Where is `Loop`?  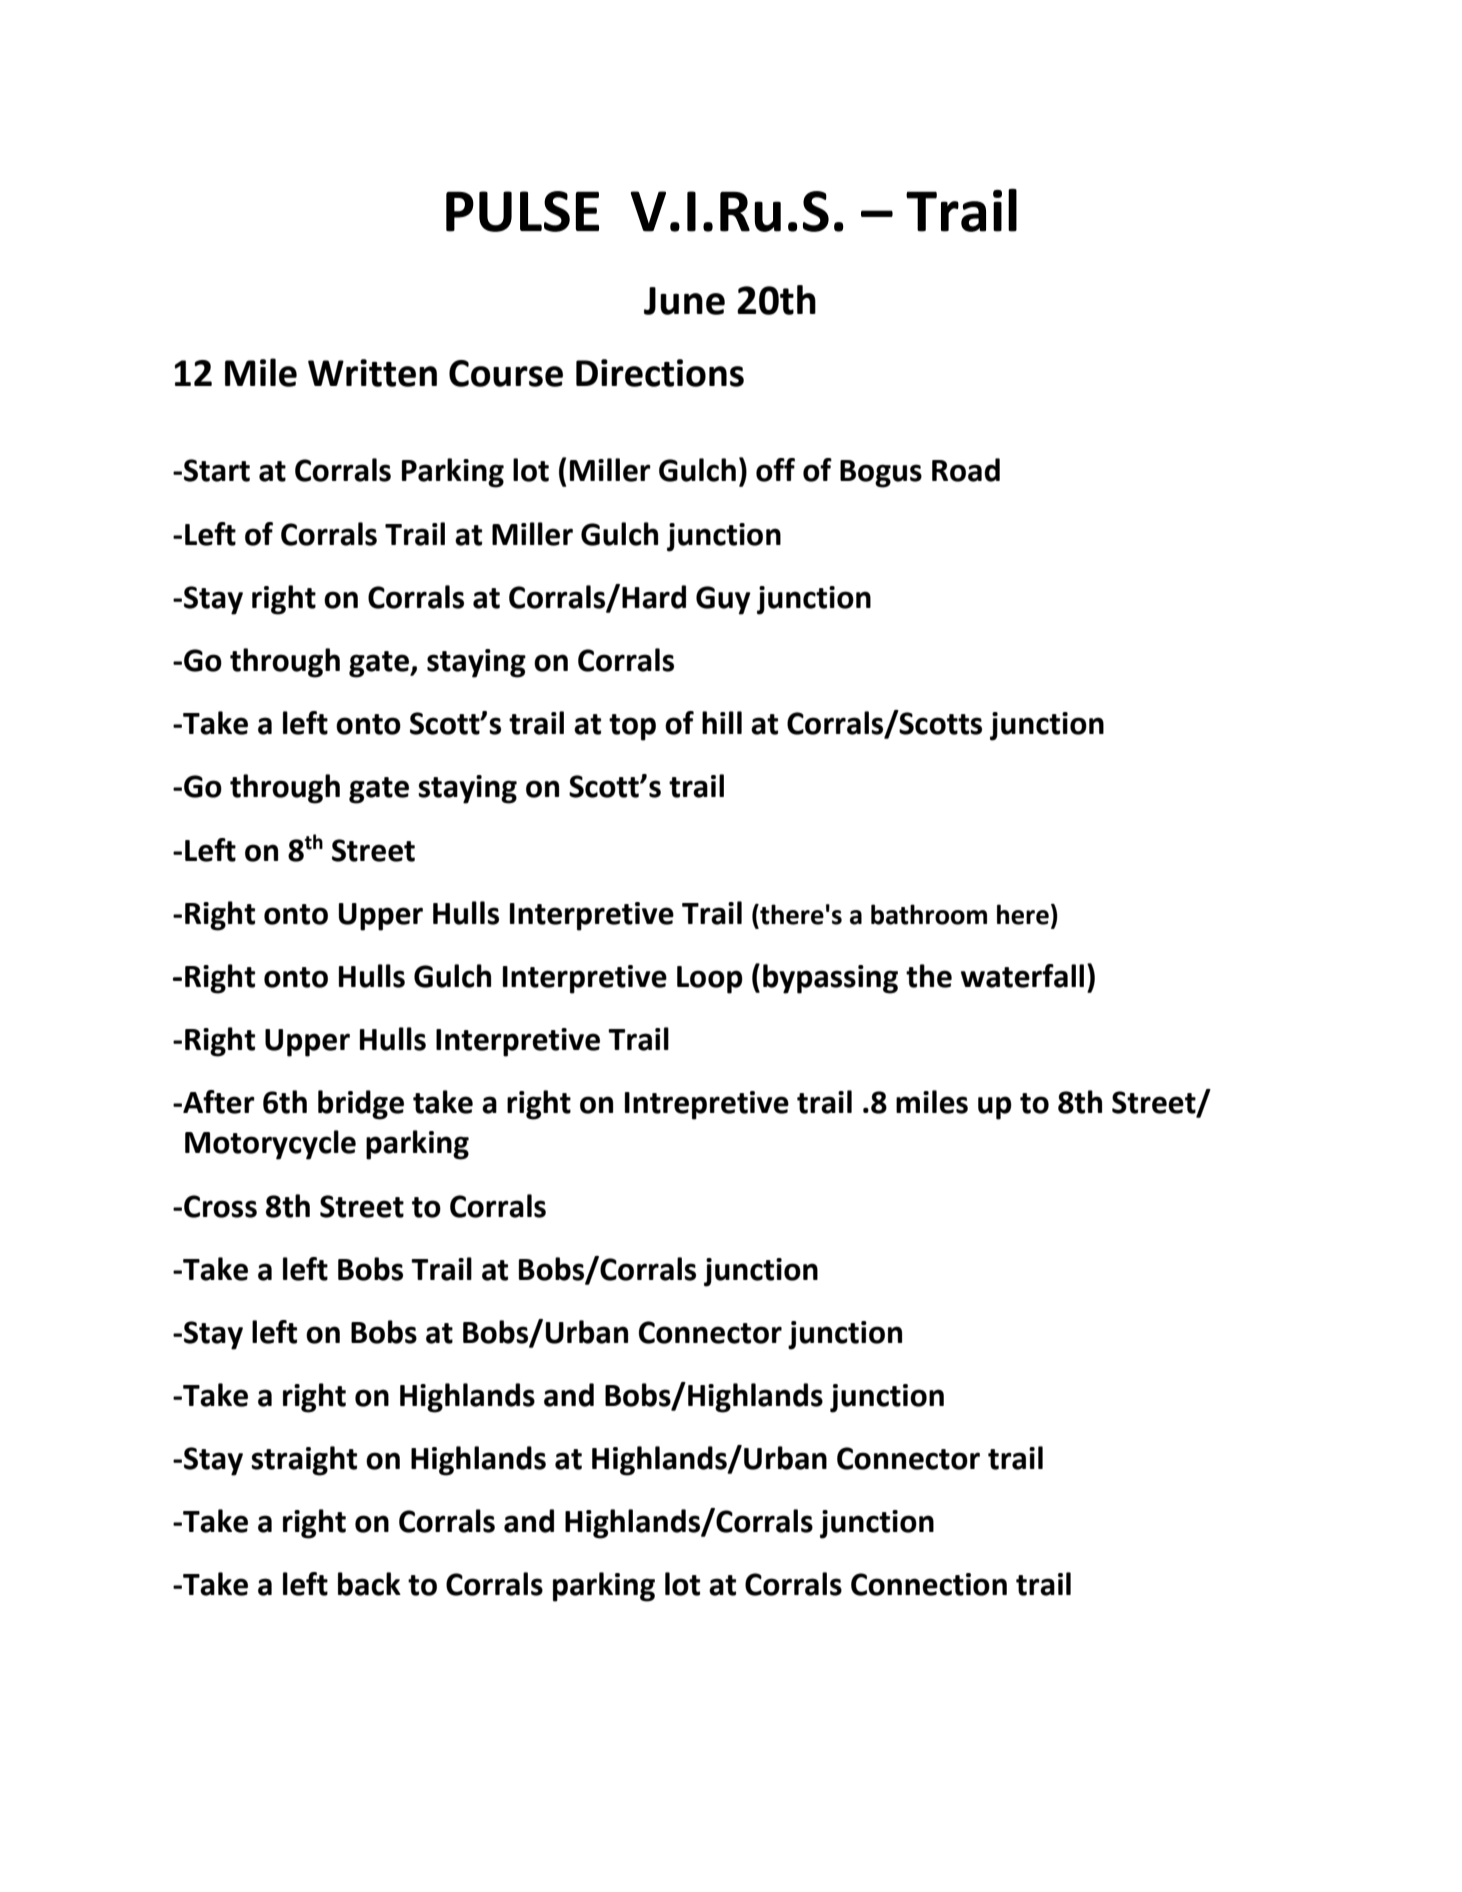 Loop is located at coordinates (710, 980).
